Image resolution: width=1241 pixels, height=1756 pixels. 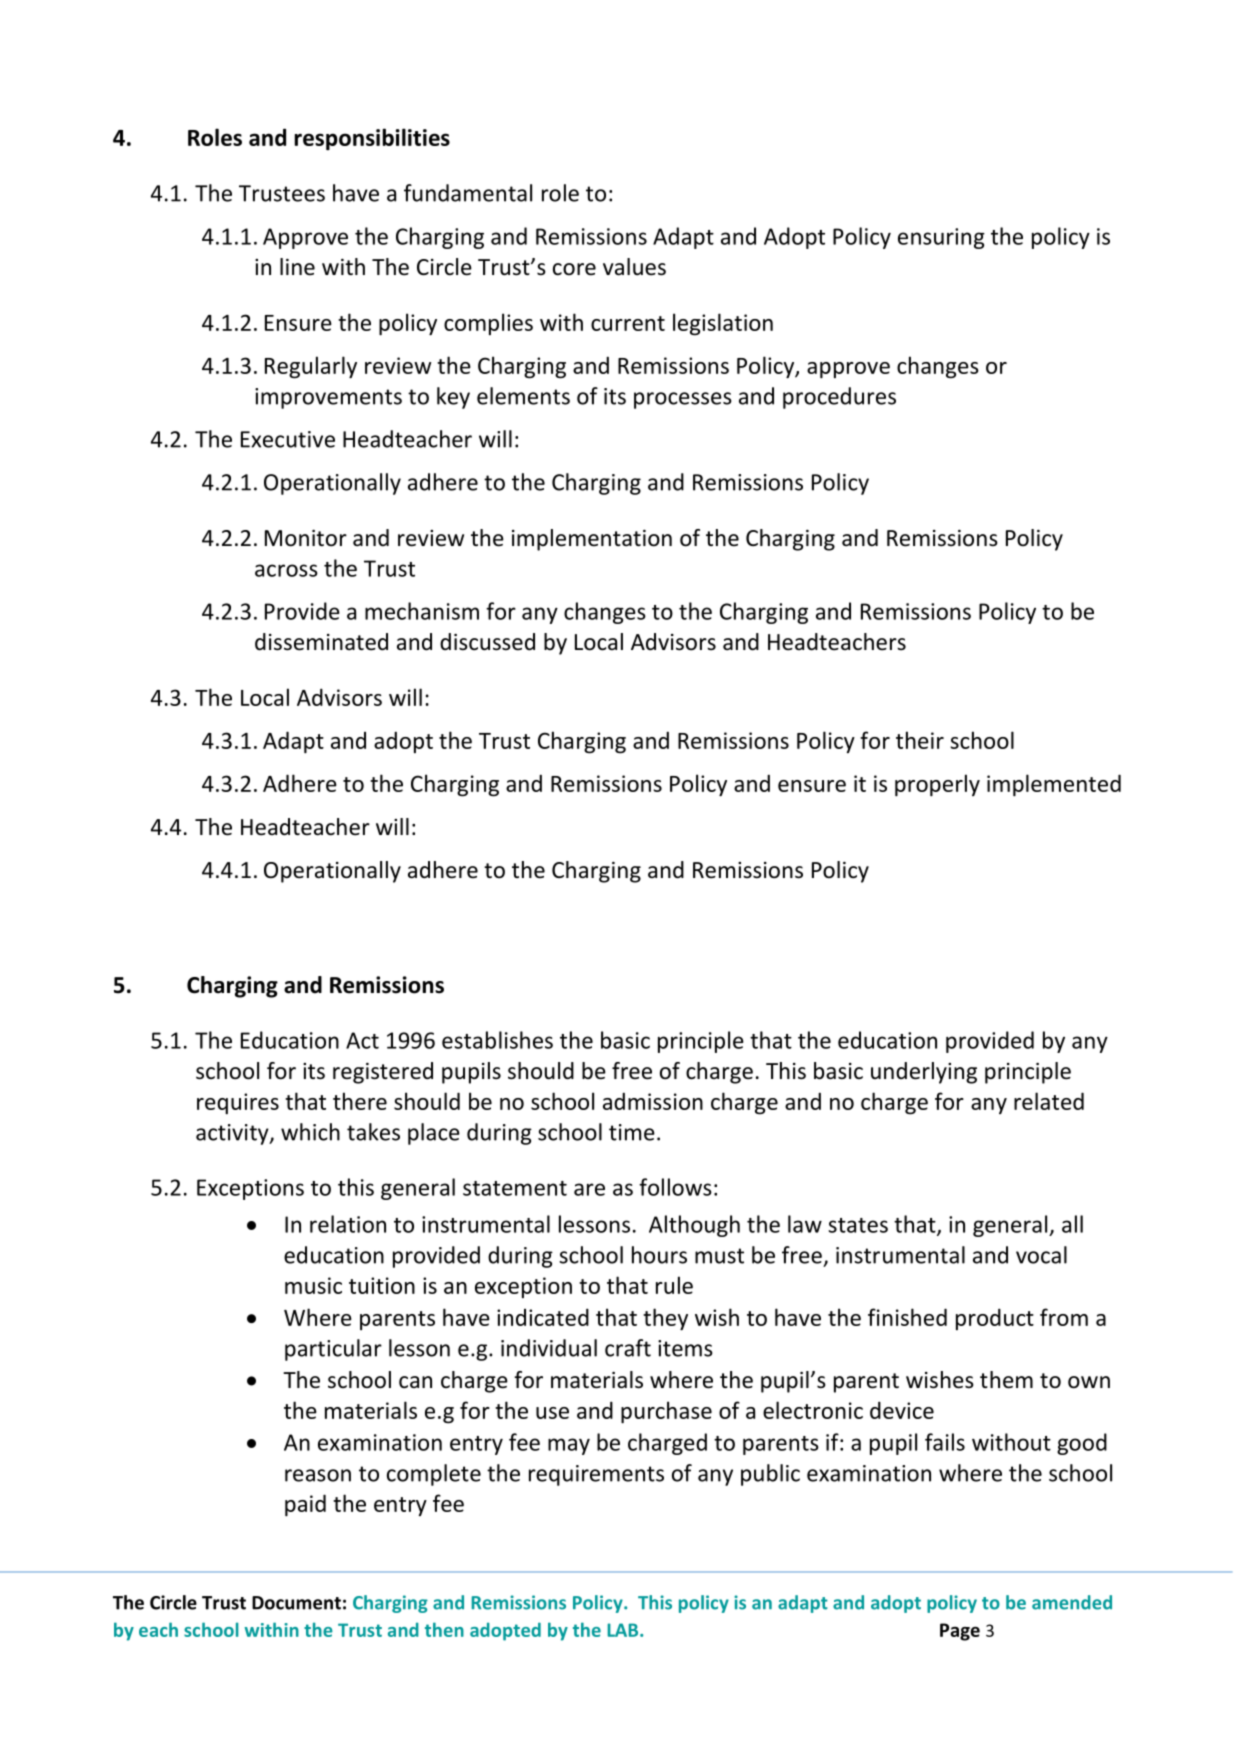 What do you see at coordinates (288, 439) in the document?
I see `Executive` at bounding box center [288, 439].
